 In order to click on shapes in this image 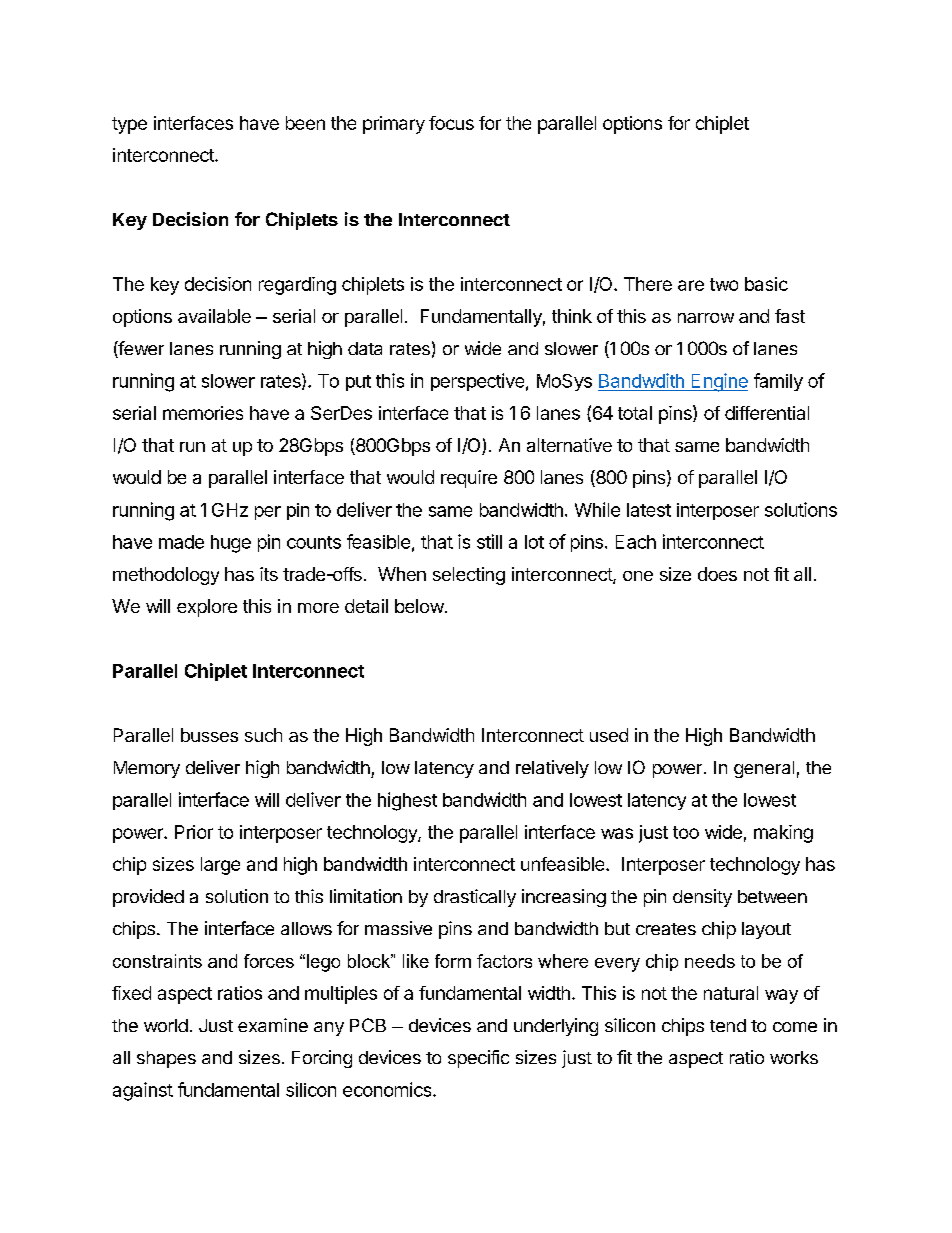, I will do `click(166, 1059)`.
